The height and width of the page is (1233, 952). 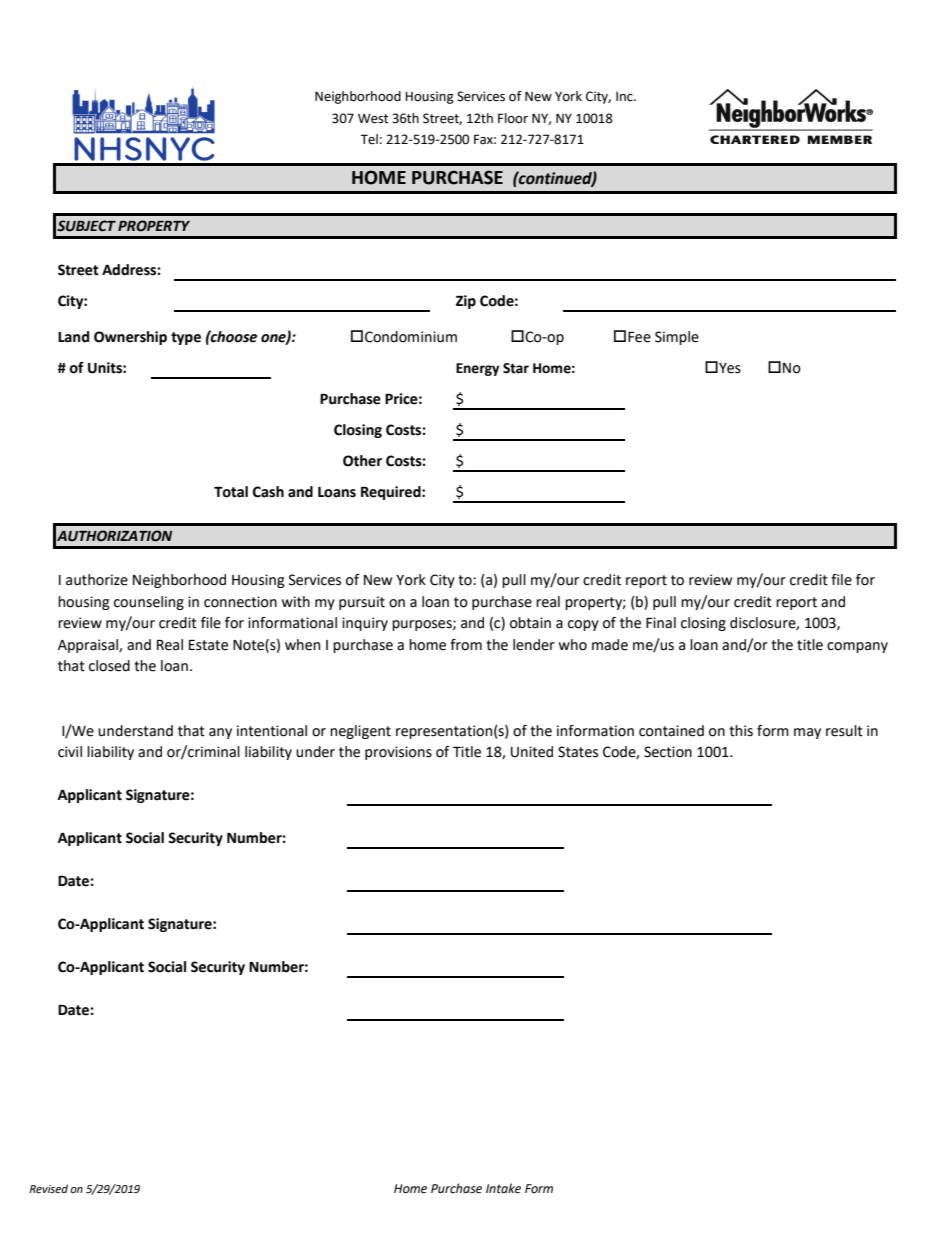 What do you see at coordinates (503, 1188) in the page?
I see `Intake` at bounding box center [503, 1188].
